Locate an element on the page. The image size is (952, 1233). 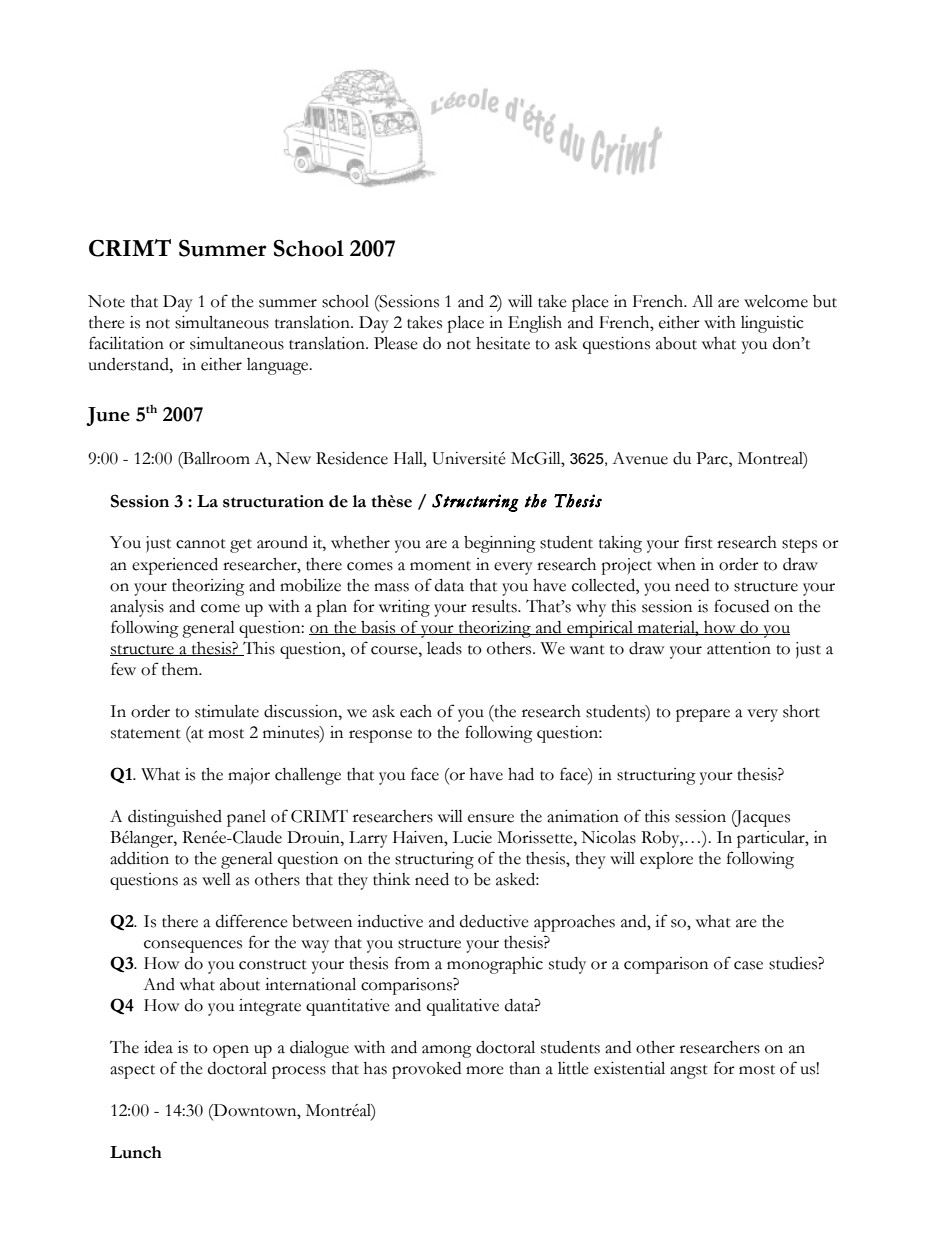
focused is located at coordinates (741, 606).
